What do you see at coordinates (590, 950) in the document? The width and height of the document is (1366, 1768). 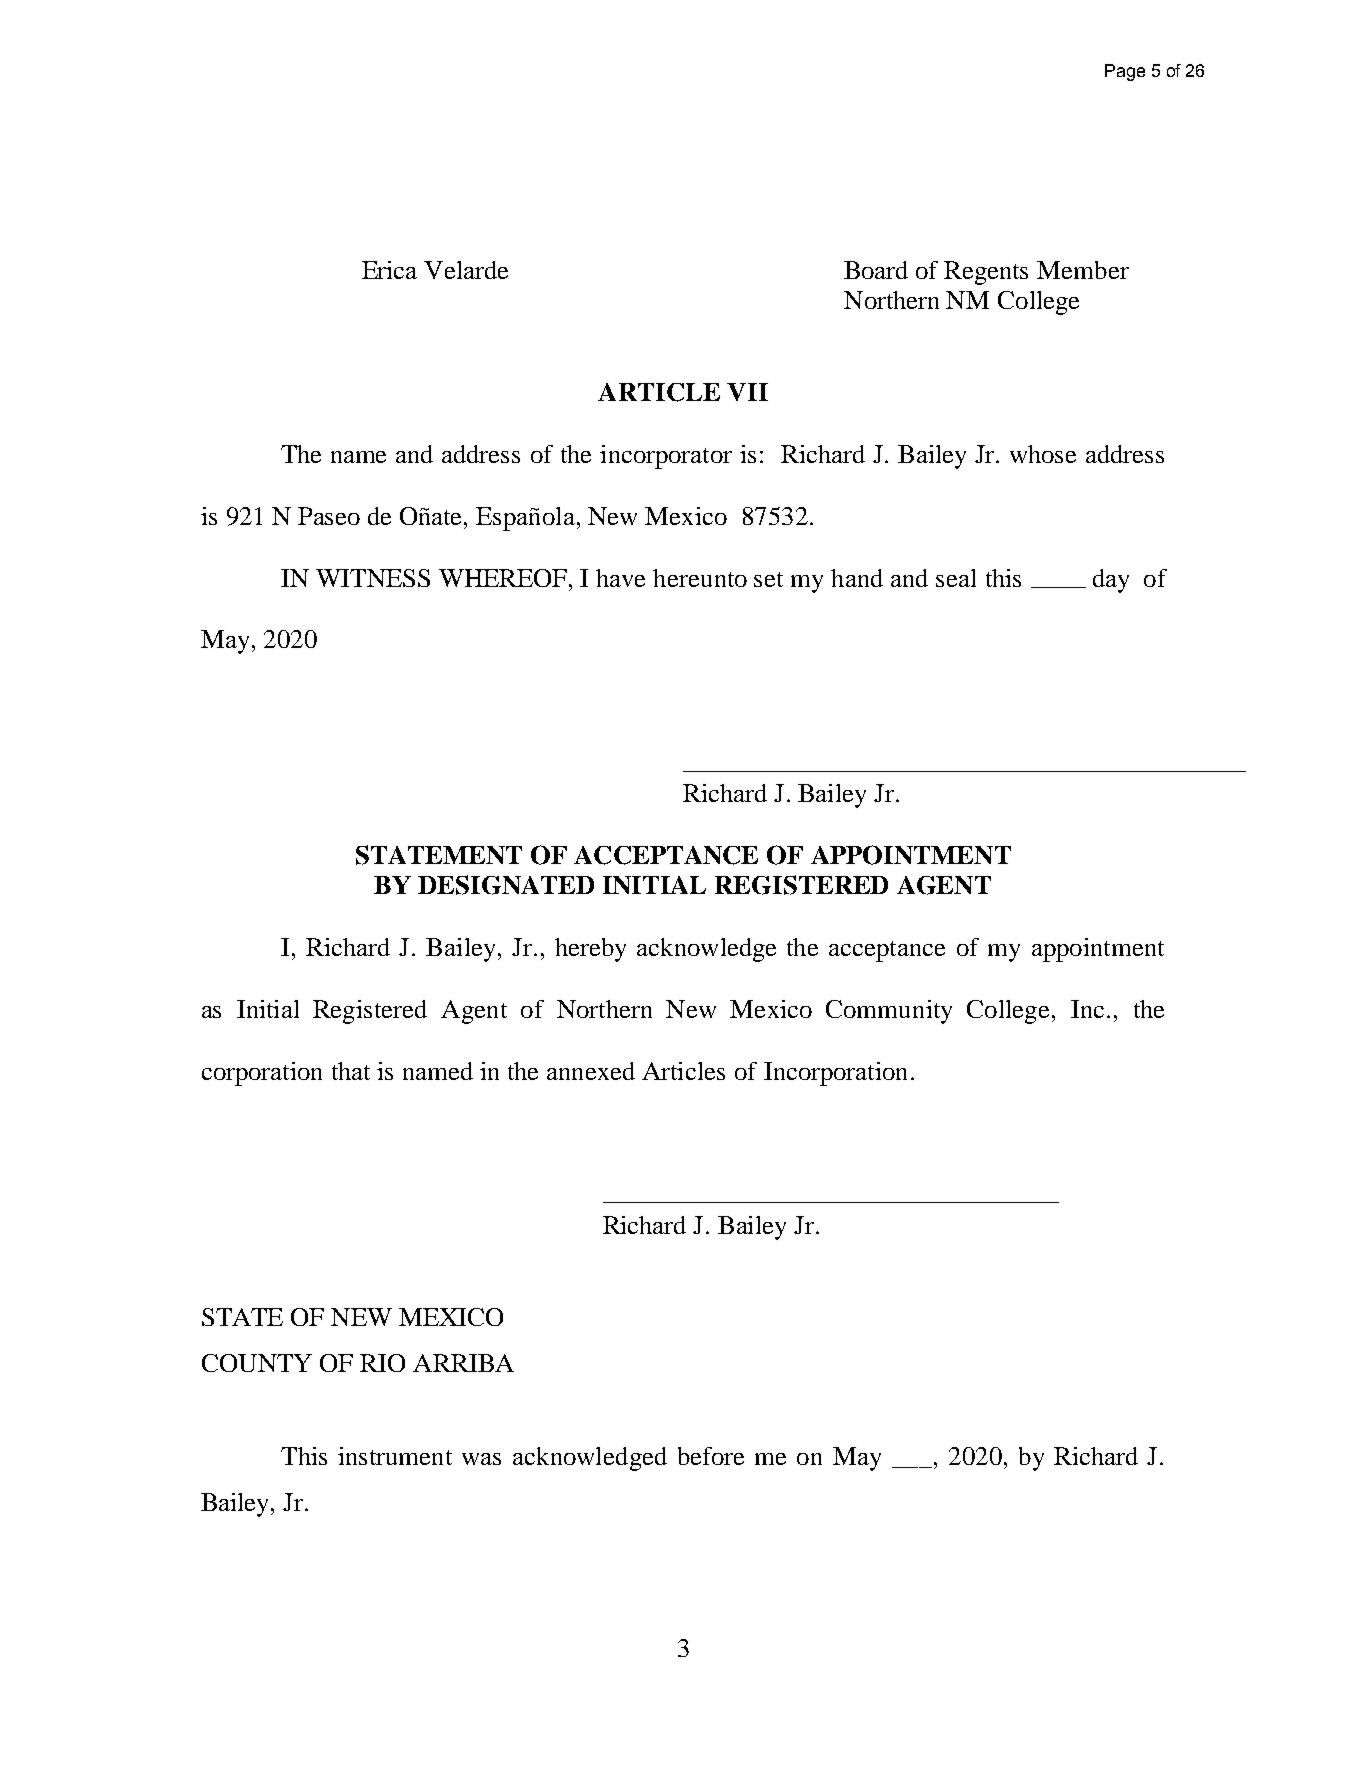 I see `hereby` at bounding box center [590, 950].
